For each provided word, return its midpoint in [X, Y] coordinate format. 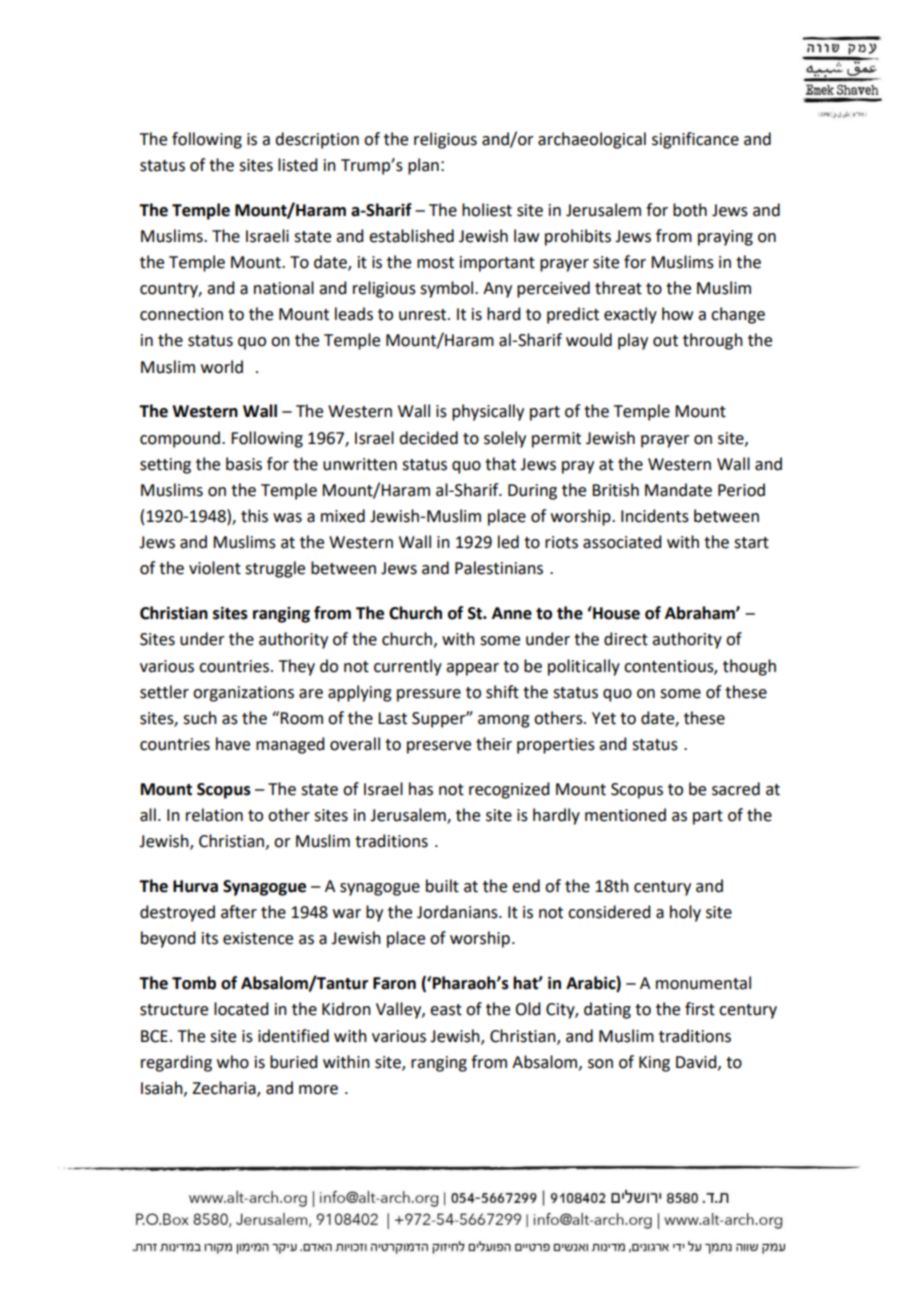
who [233, 1062]
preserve [439, 747]
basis [244, 464]
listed [297, 165]
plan [423, 166]
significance [695, 140]
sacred [736, 789]
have [233, 744]
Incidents [655, 516]
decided [428, 438]
